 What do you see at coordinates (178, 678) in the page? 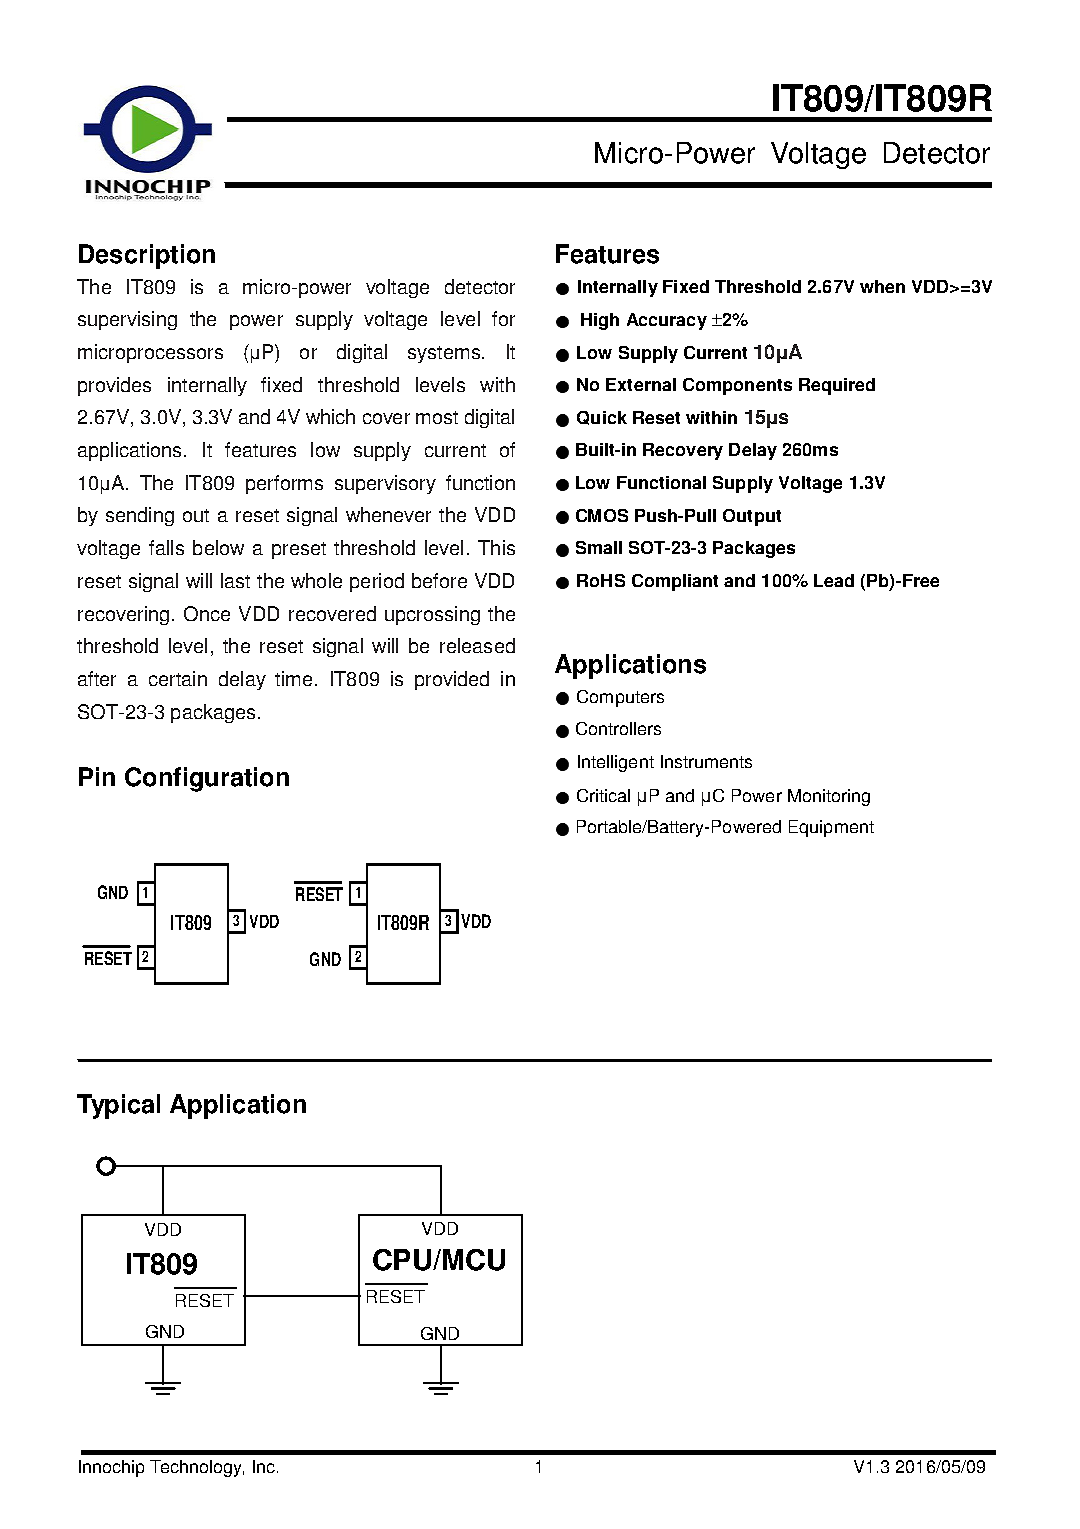
I see `certain` at bounding box center [178, 678].
